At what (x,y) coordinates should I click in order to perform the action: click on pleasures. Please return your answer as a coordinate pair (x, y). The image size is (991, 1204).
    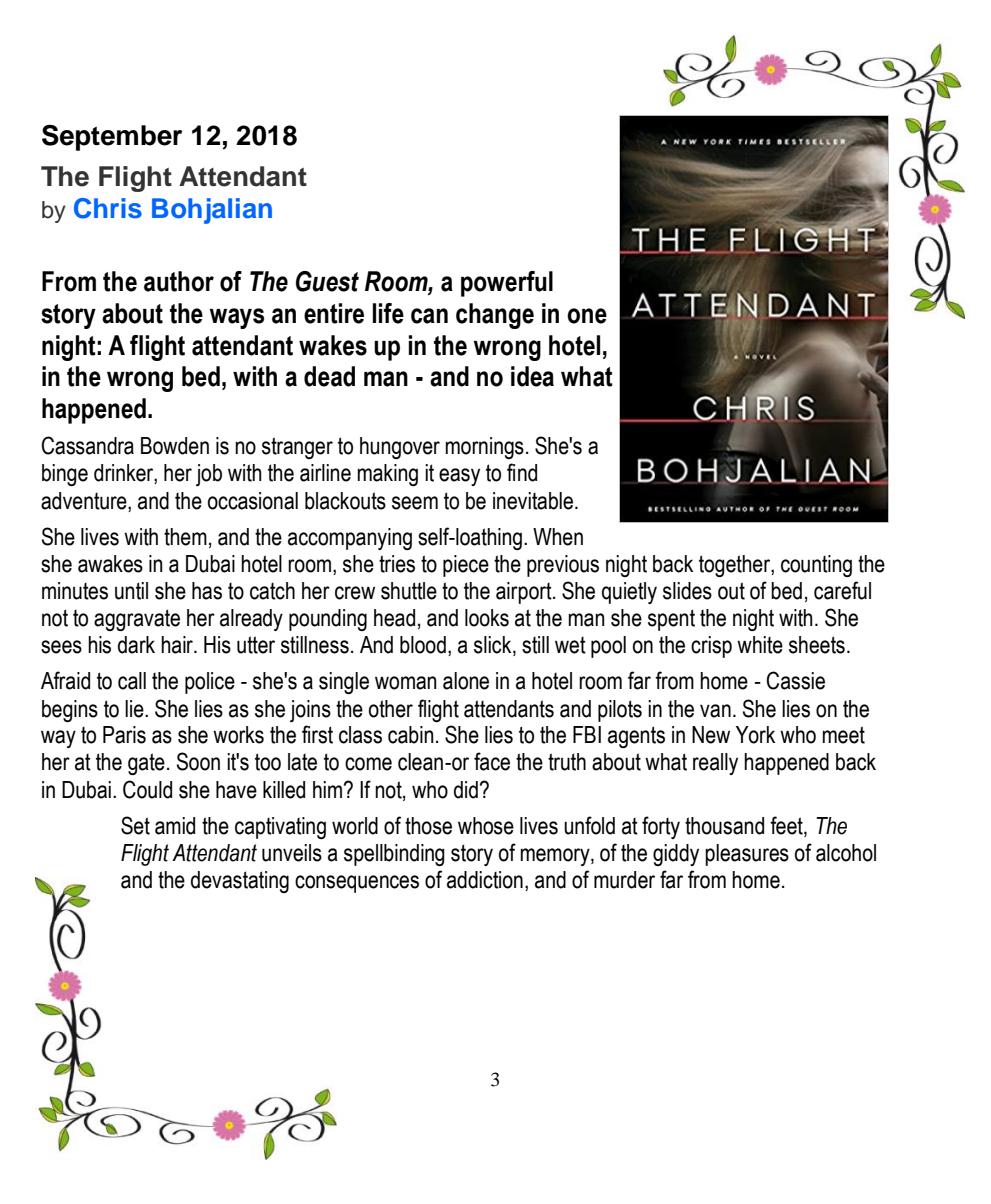
    Looking at the image, I should click on (747, 855).
